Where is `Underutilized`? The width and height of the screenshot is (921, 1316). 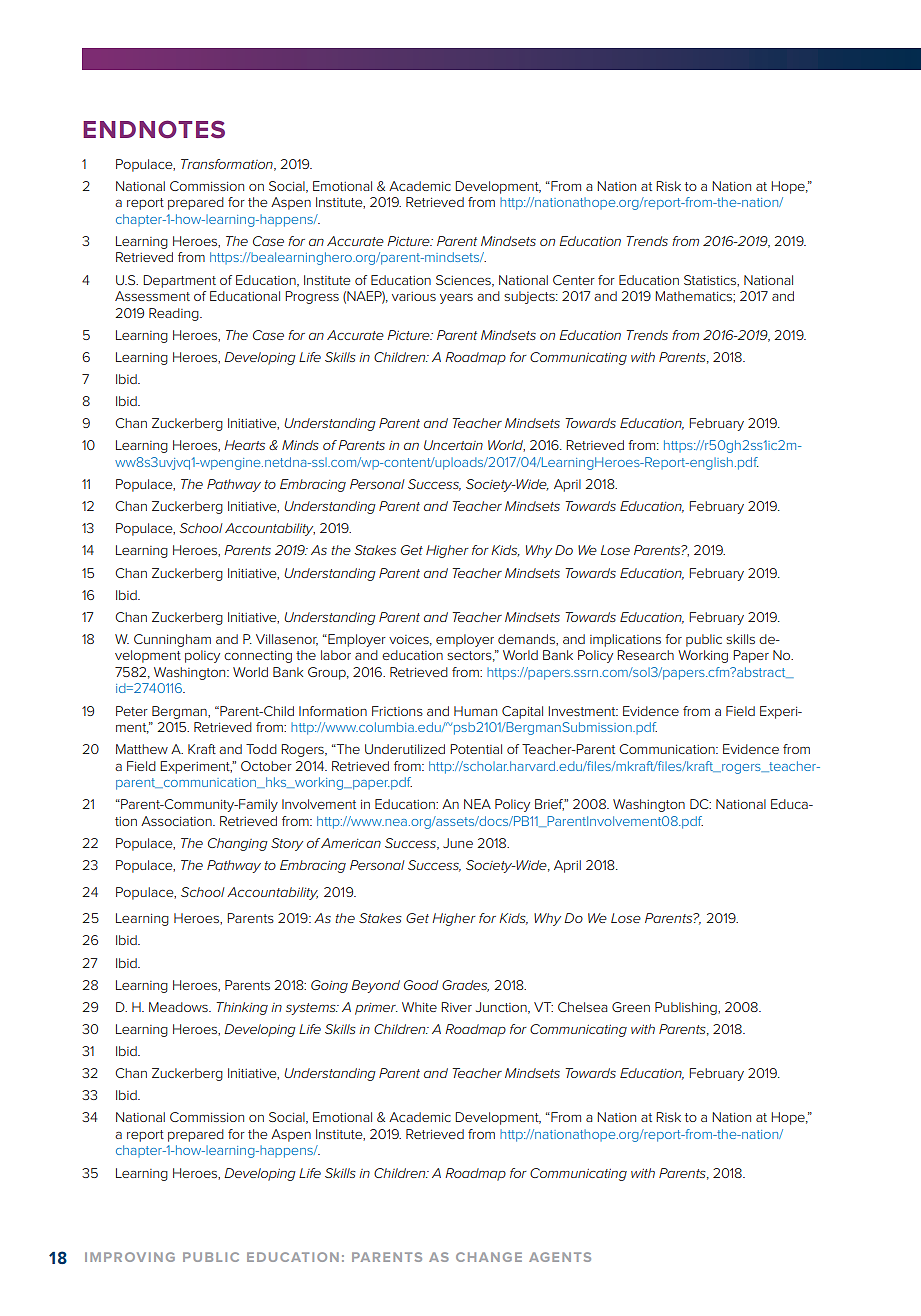
Underutilized is located at coordinates (405, 749).
